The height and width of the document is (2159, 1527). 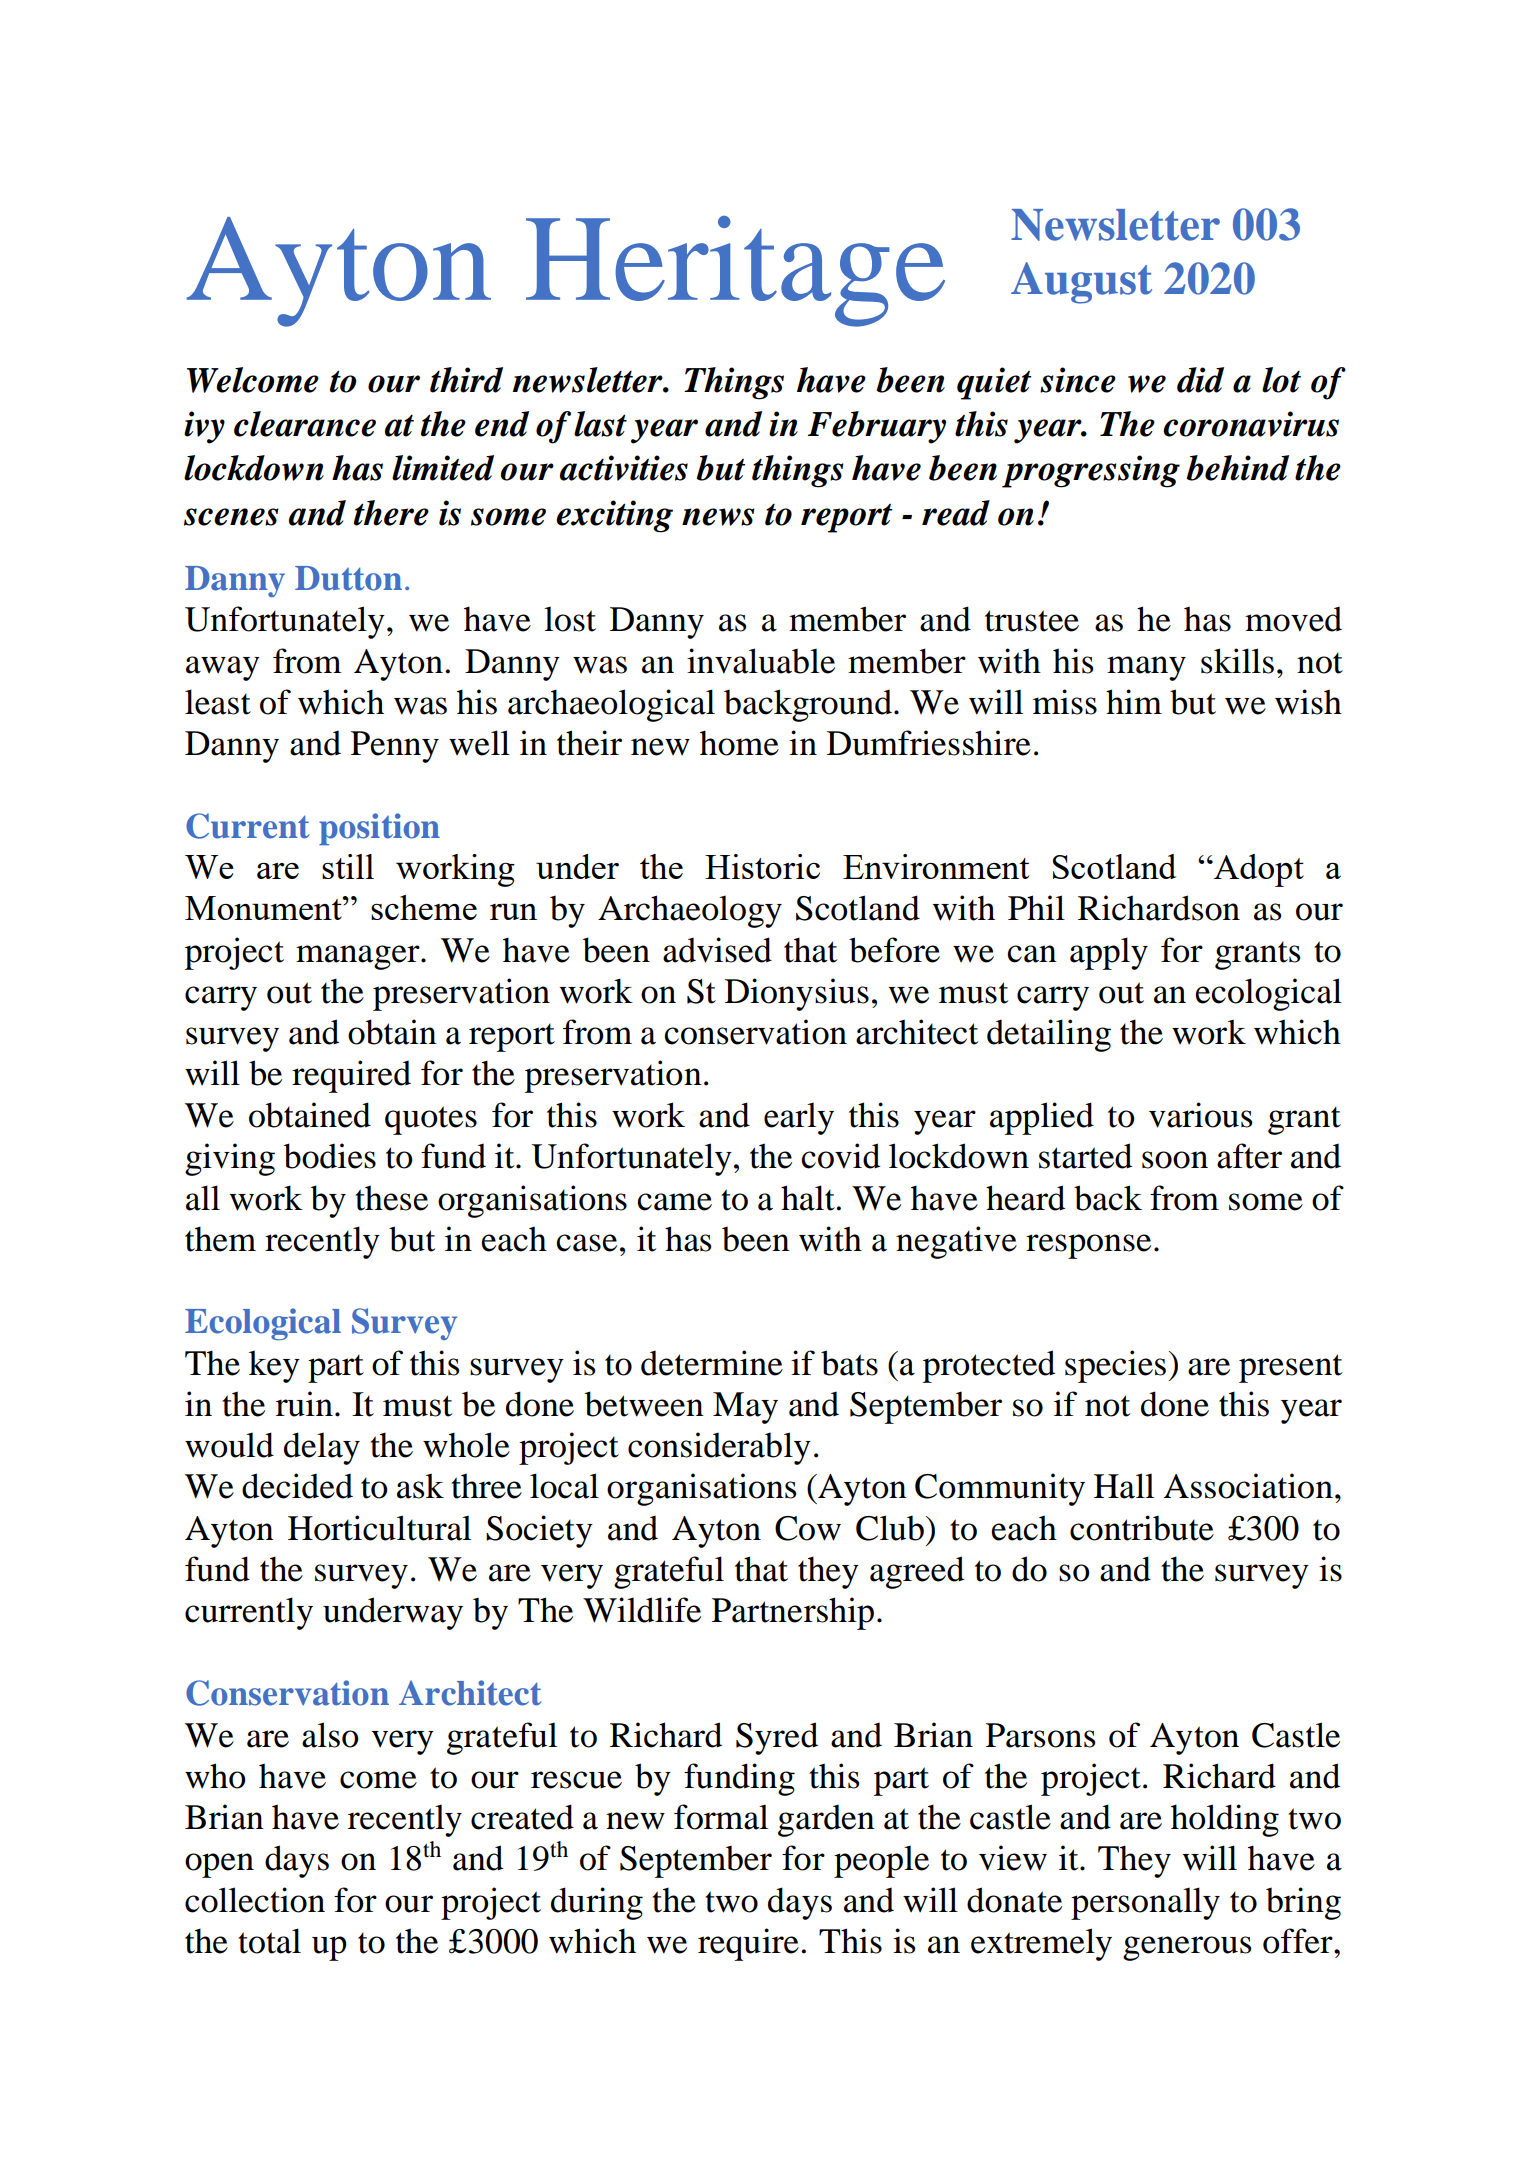 What do you see at coordinates (304, 1404) in the document?
I see `ruin` at bounding box center [304, 1404].
